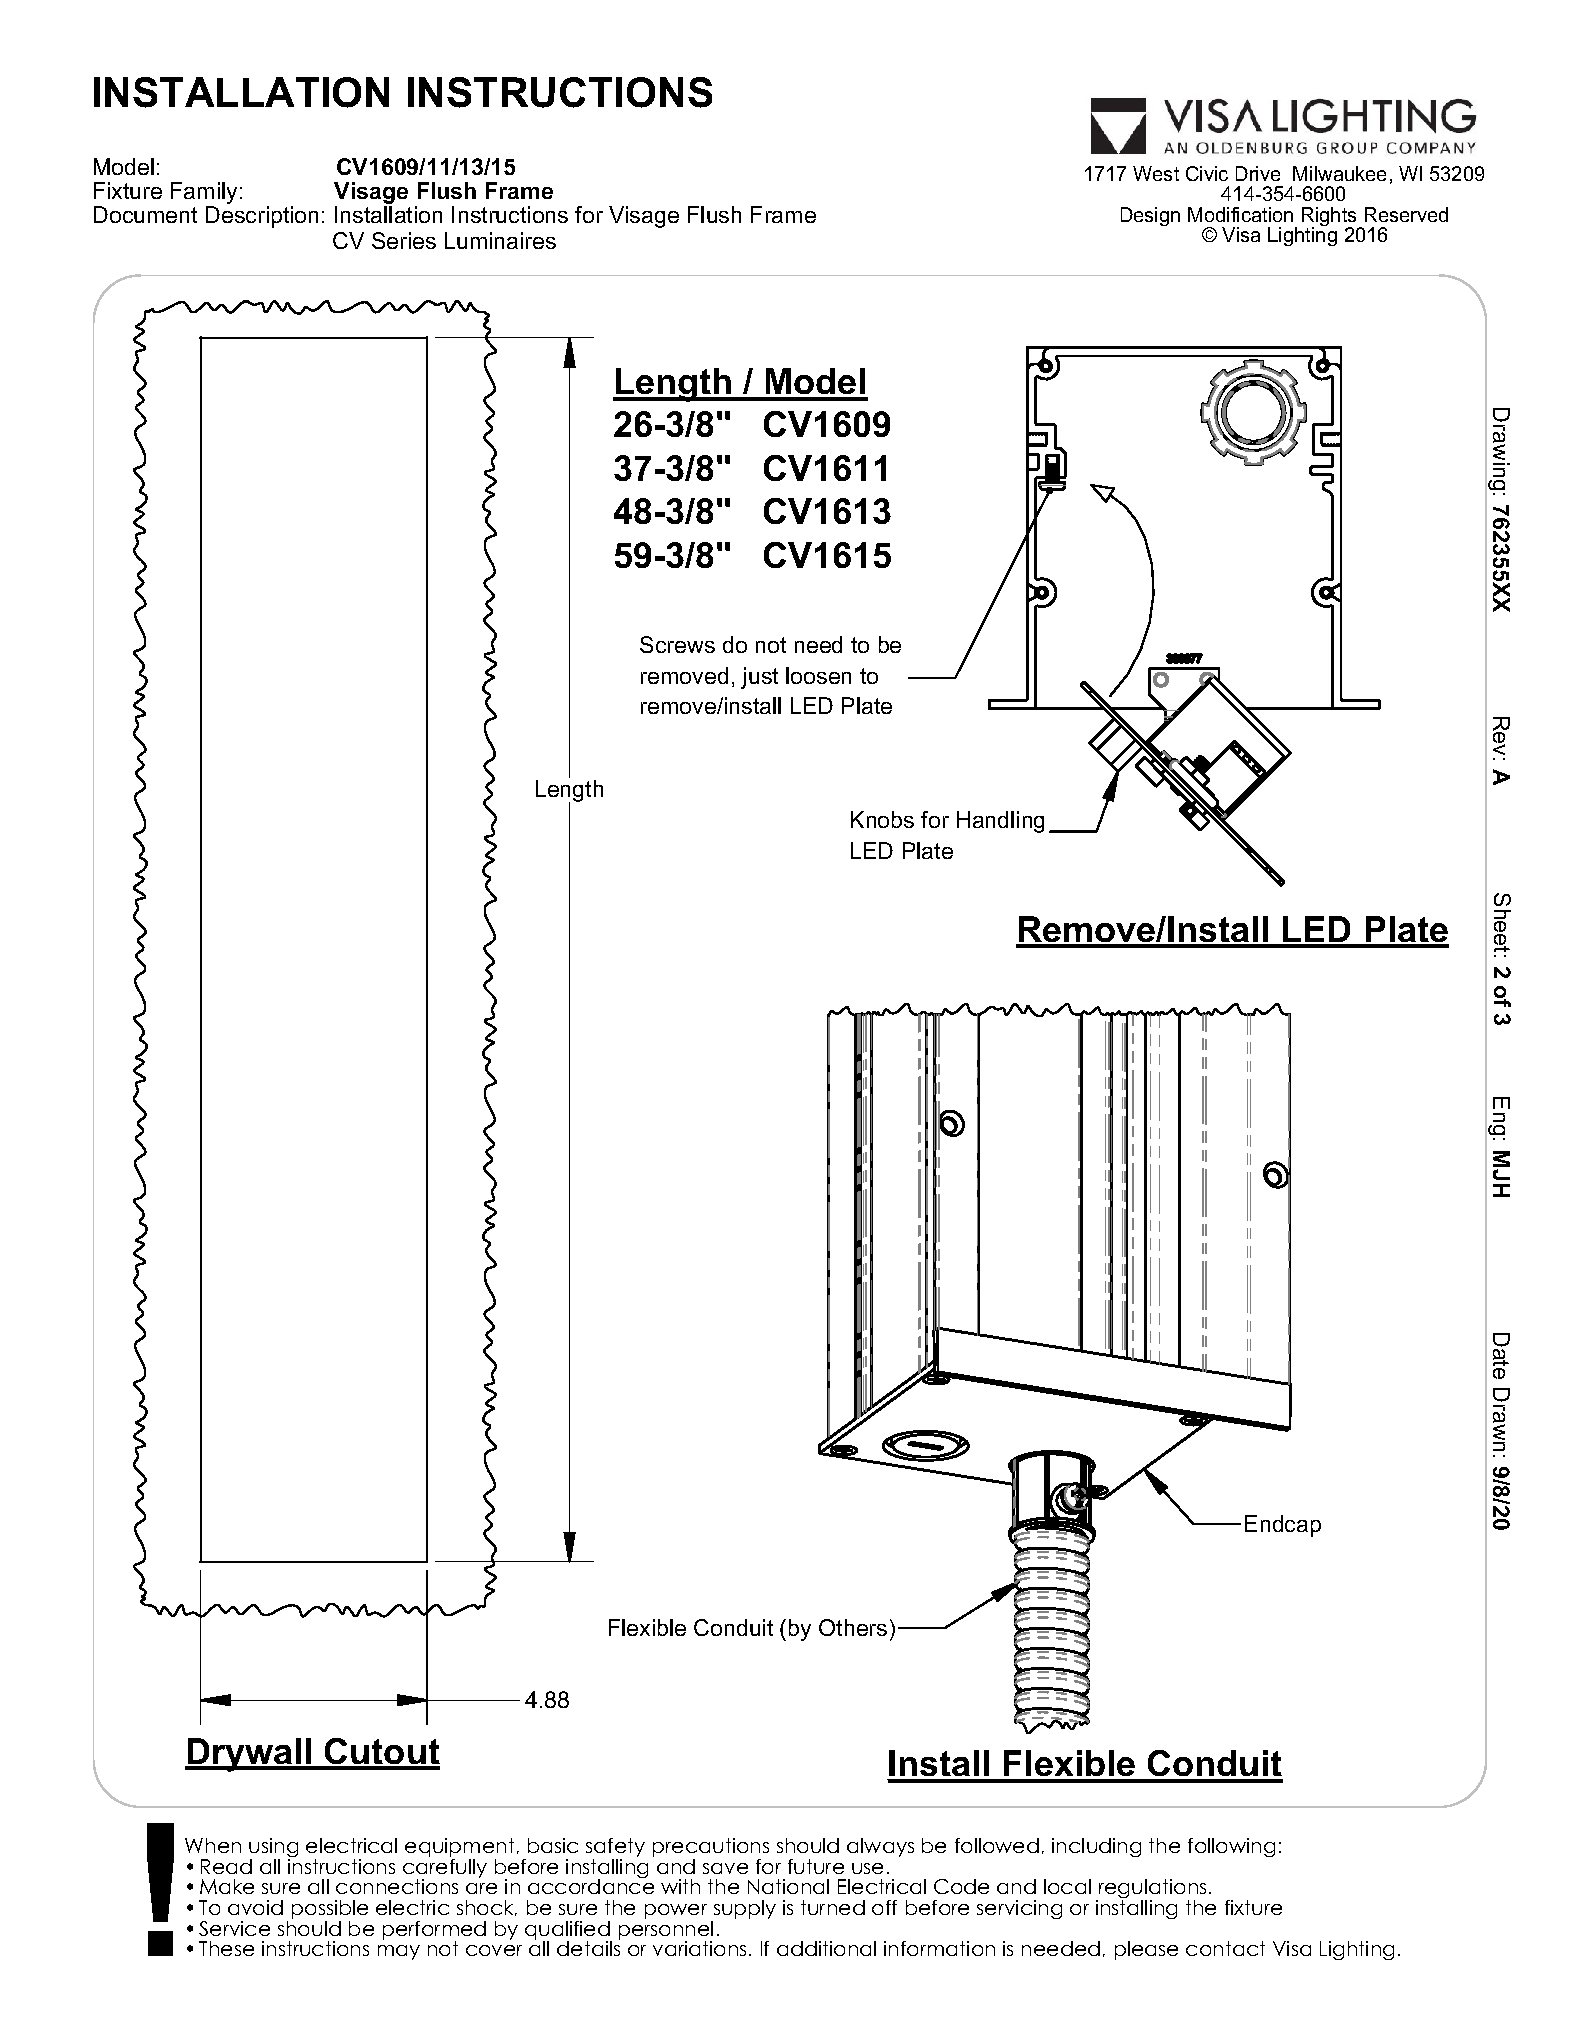 This screenshot has height=2042, width=1578. What do you see at coordinates (250, 1755) in the screenshot?
I see `Drywall` at bounding box center [250, 1755].
